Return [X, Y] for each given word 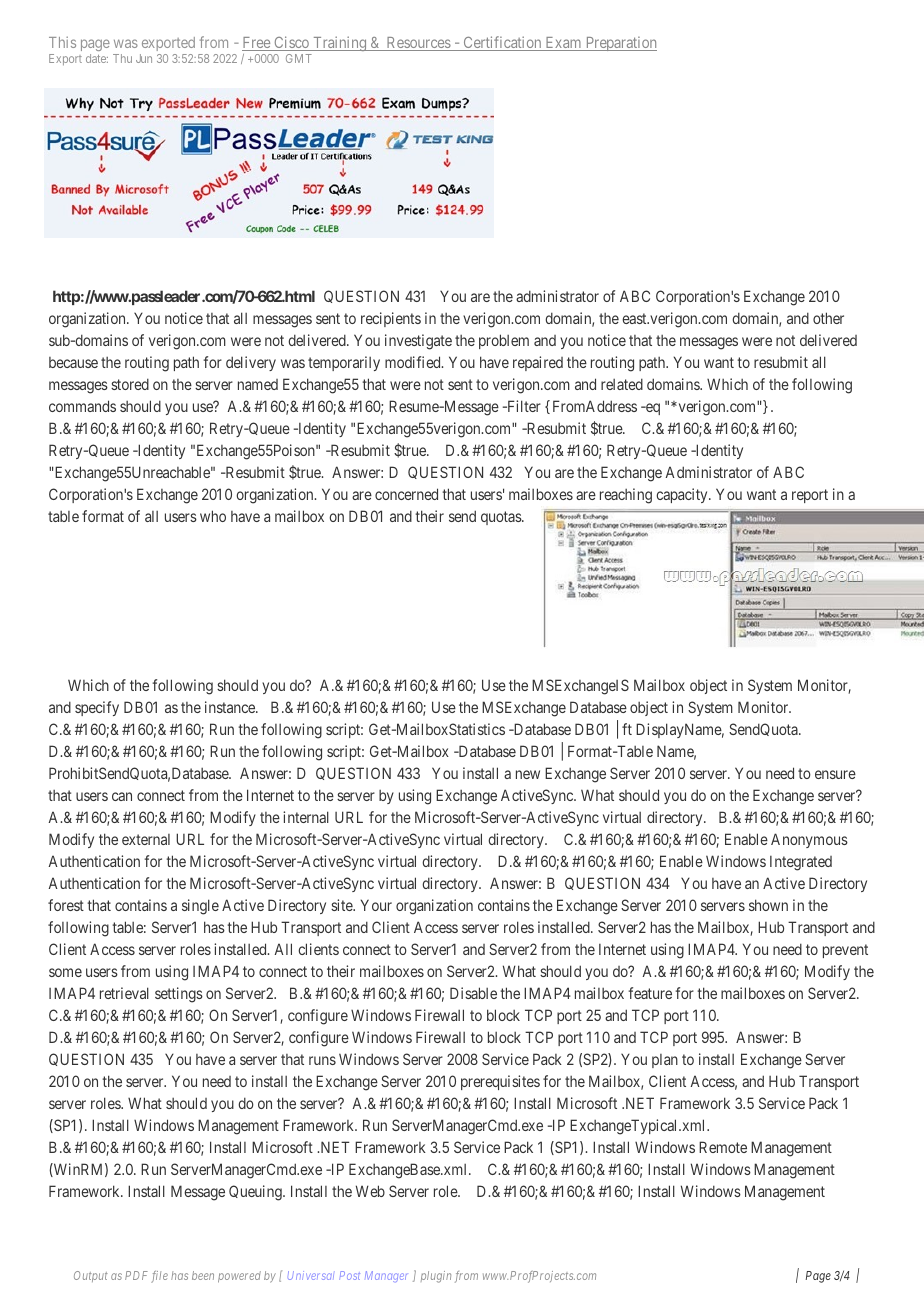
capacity [683, 495]
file [159, 1277]
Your [376, 905]
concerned [406, 494]
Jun [144, 58]
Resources [418, 44]
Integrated [801, 863]
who [213, 516]
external [146, 839]
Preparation [620, 44]
